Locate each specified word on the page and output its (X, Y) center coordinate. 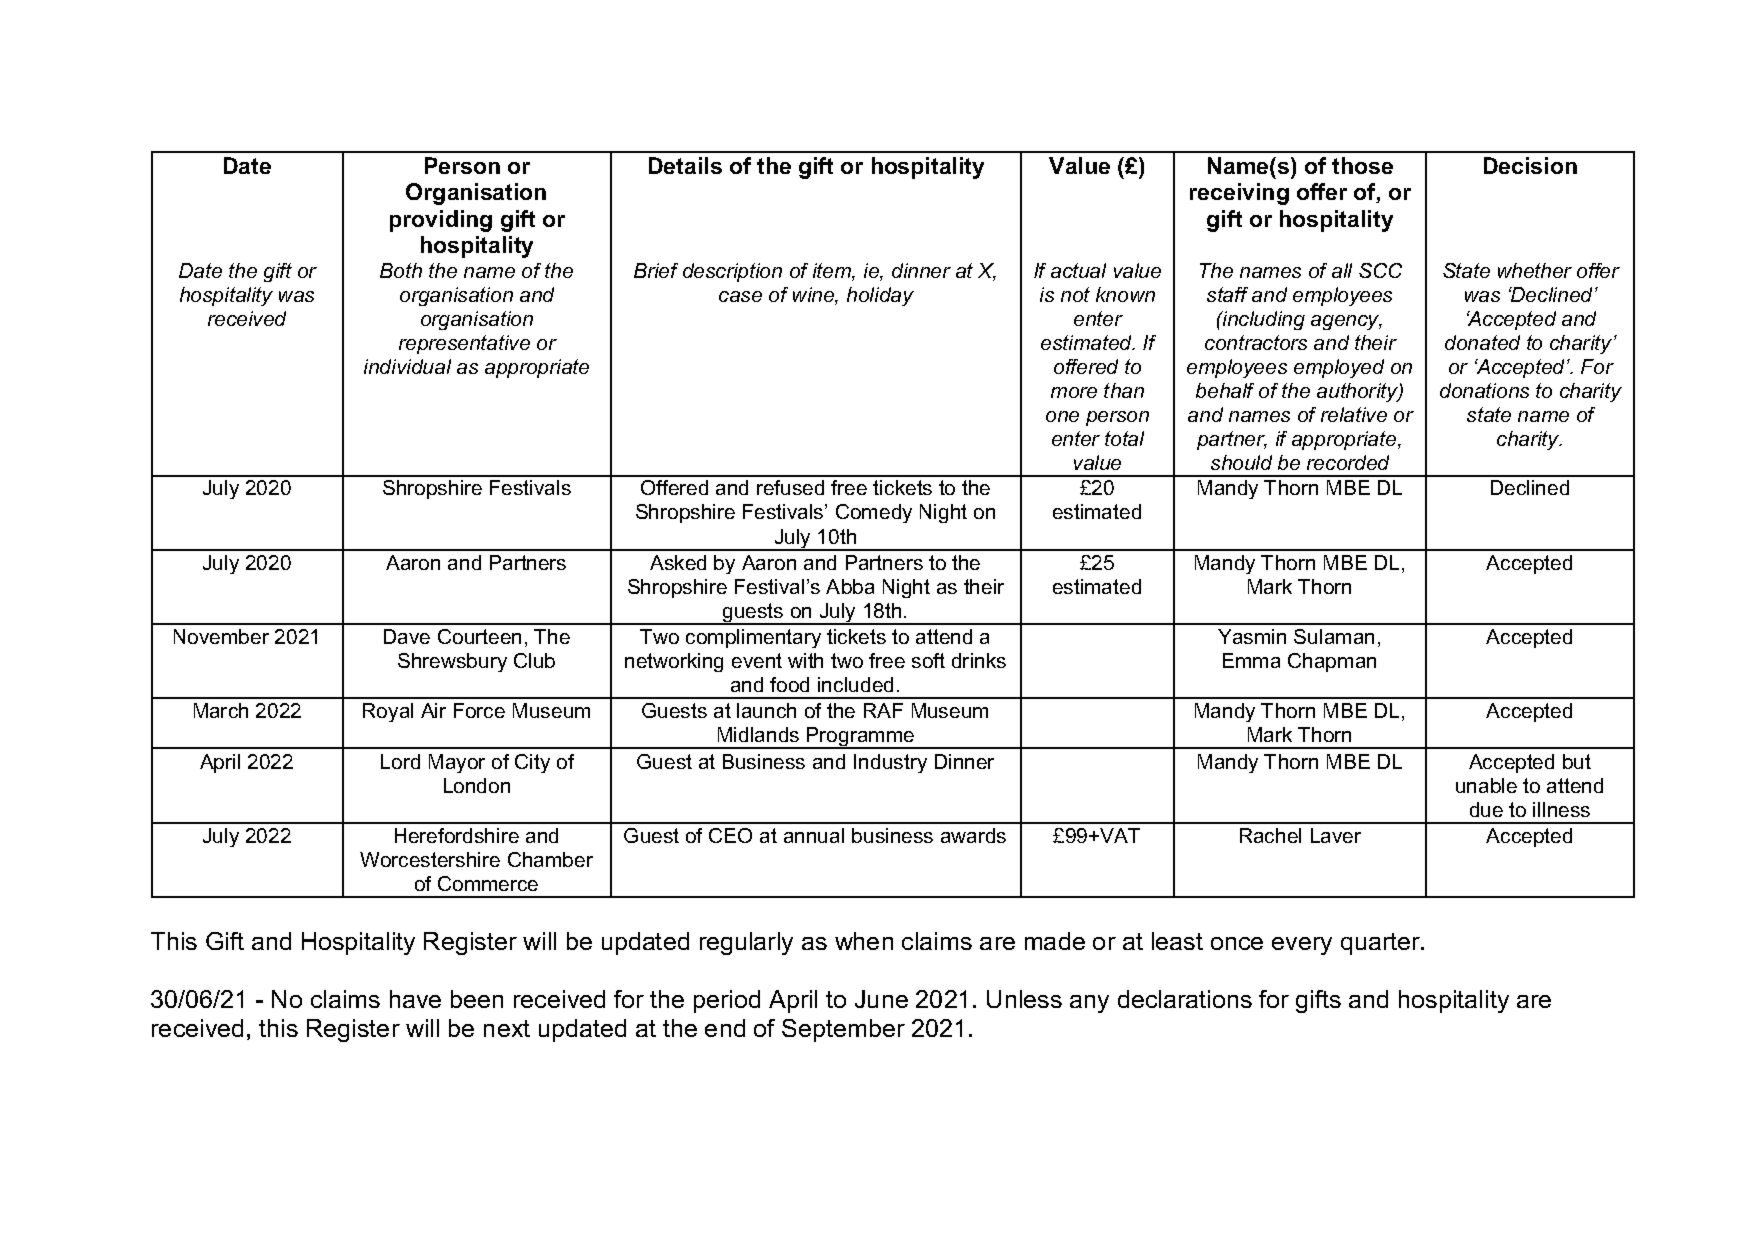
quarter (1381, 944)
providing (441, 221)
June (881, 999)
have (415, 999)
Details (685, 165)
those (1362, 165)
